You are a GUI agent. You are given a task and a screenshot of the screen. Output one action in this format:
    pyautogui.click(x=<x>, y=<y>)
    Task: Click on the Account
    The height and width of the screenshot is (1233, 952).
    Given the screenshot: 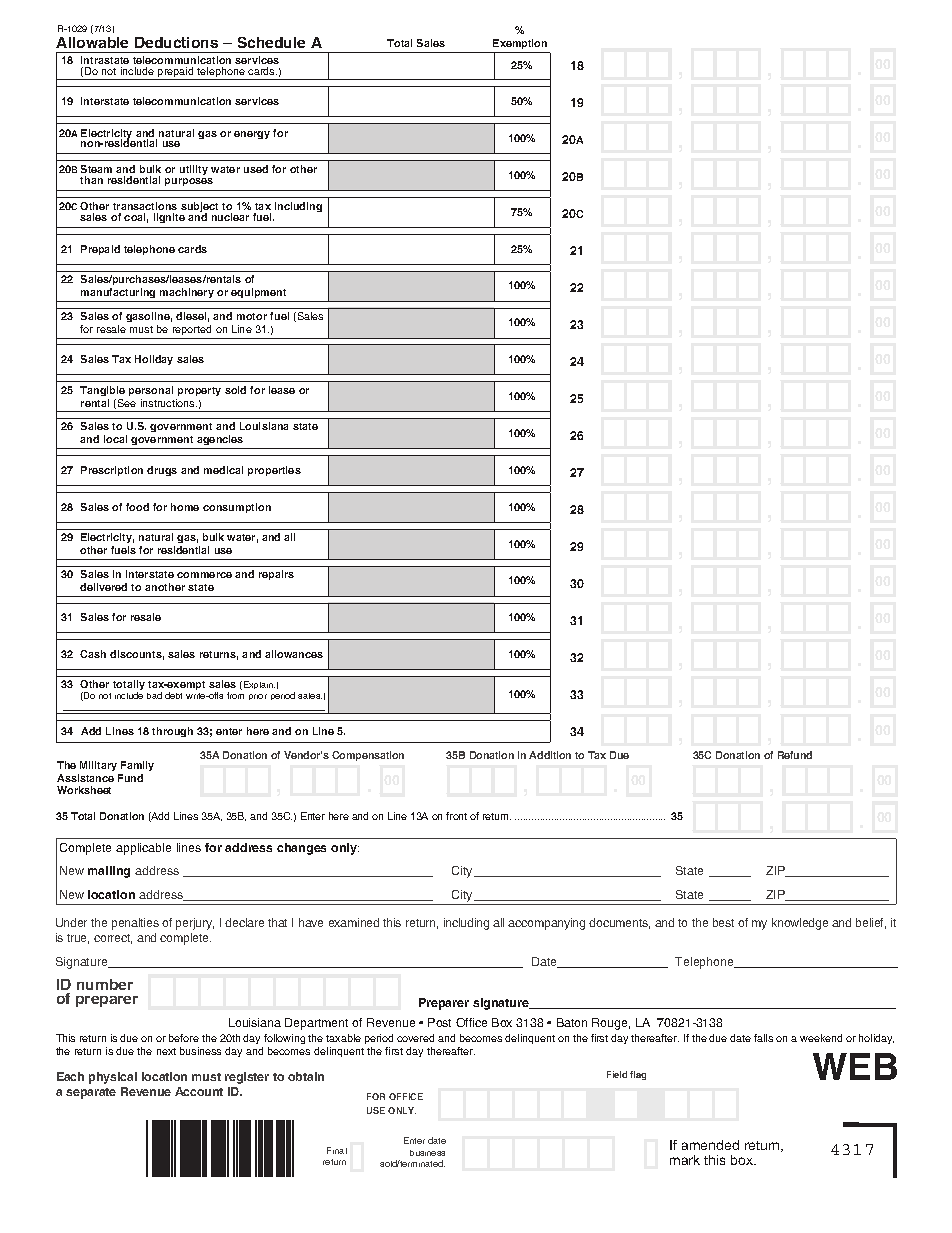 What is the action you would take?
    pyautogui.click(x=199, y=1091)
